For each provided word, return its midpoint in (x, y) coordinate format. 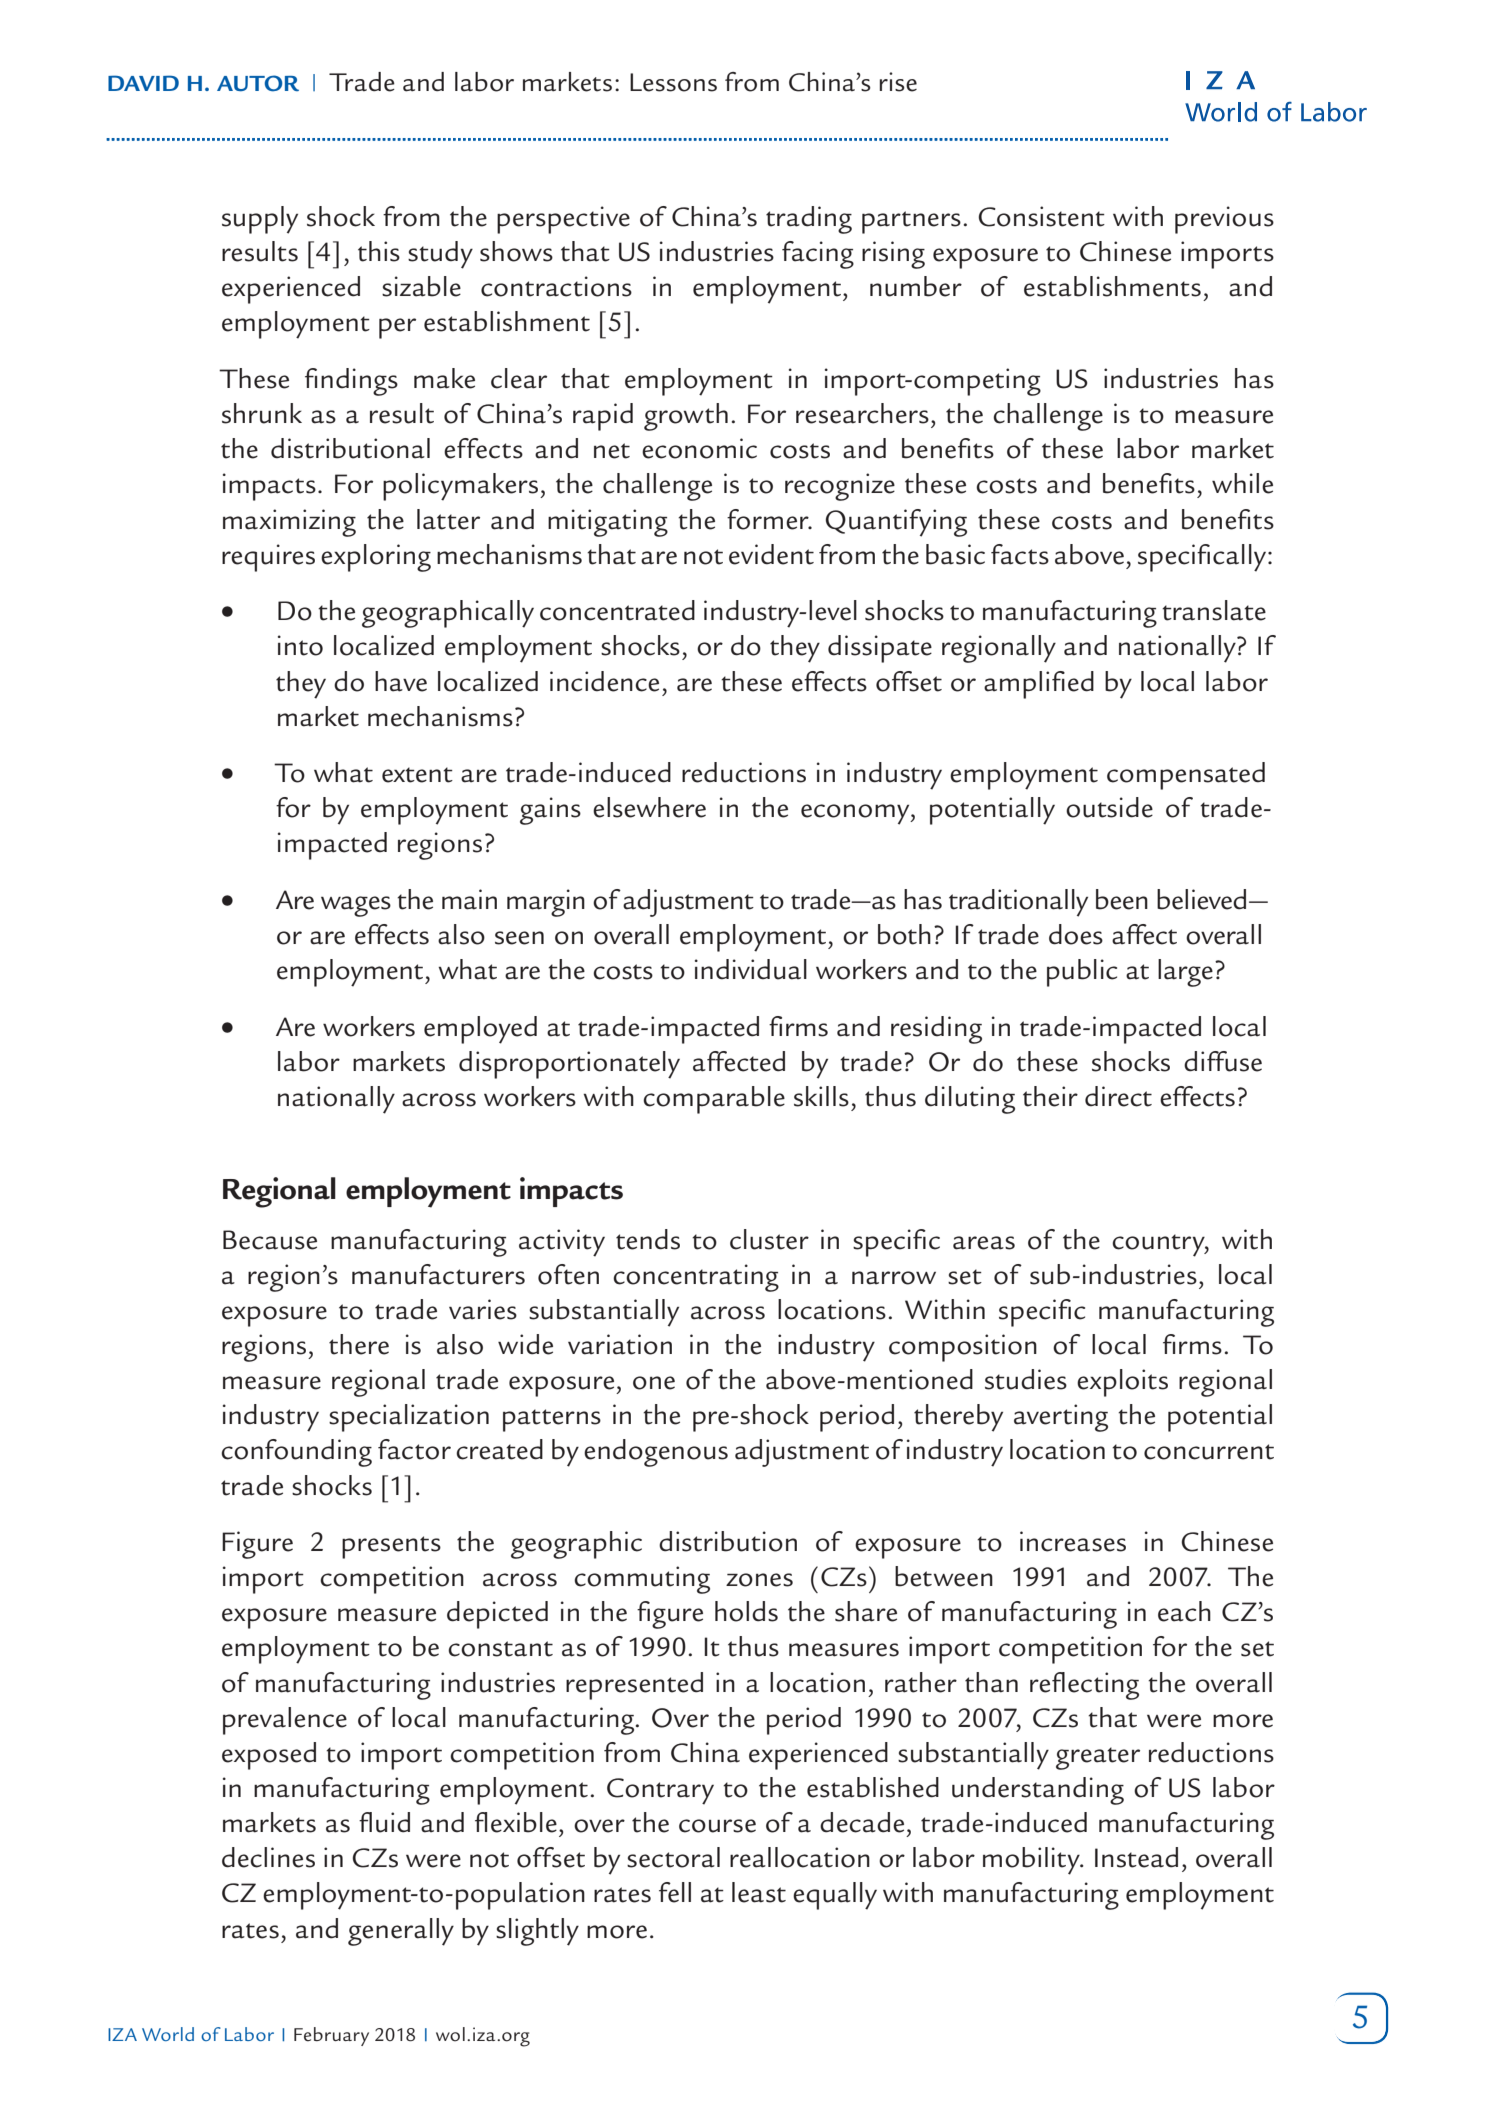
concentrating (696, 1278)
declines (268, 1857)
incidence (604, 681)
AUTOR (258, 83)
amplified (1039, 685)
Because (270, 1240)
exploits (1122, 1383)
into (300, 645)
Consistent (1041, 216)
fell (675, 1892)
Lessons (673, 82)
